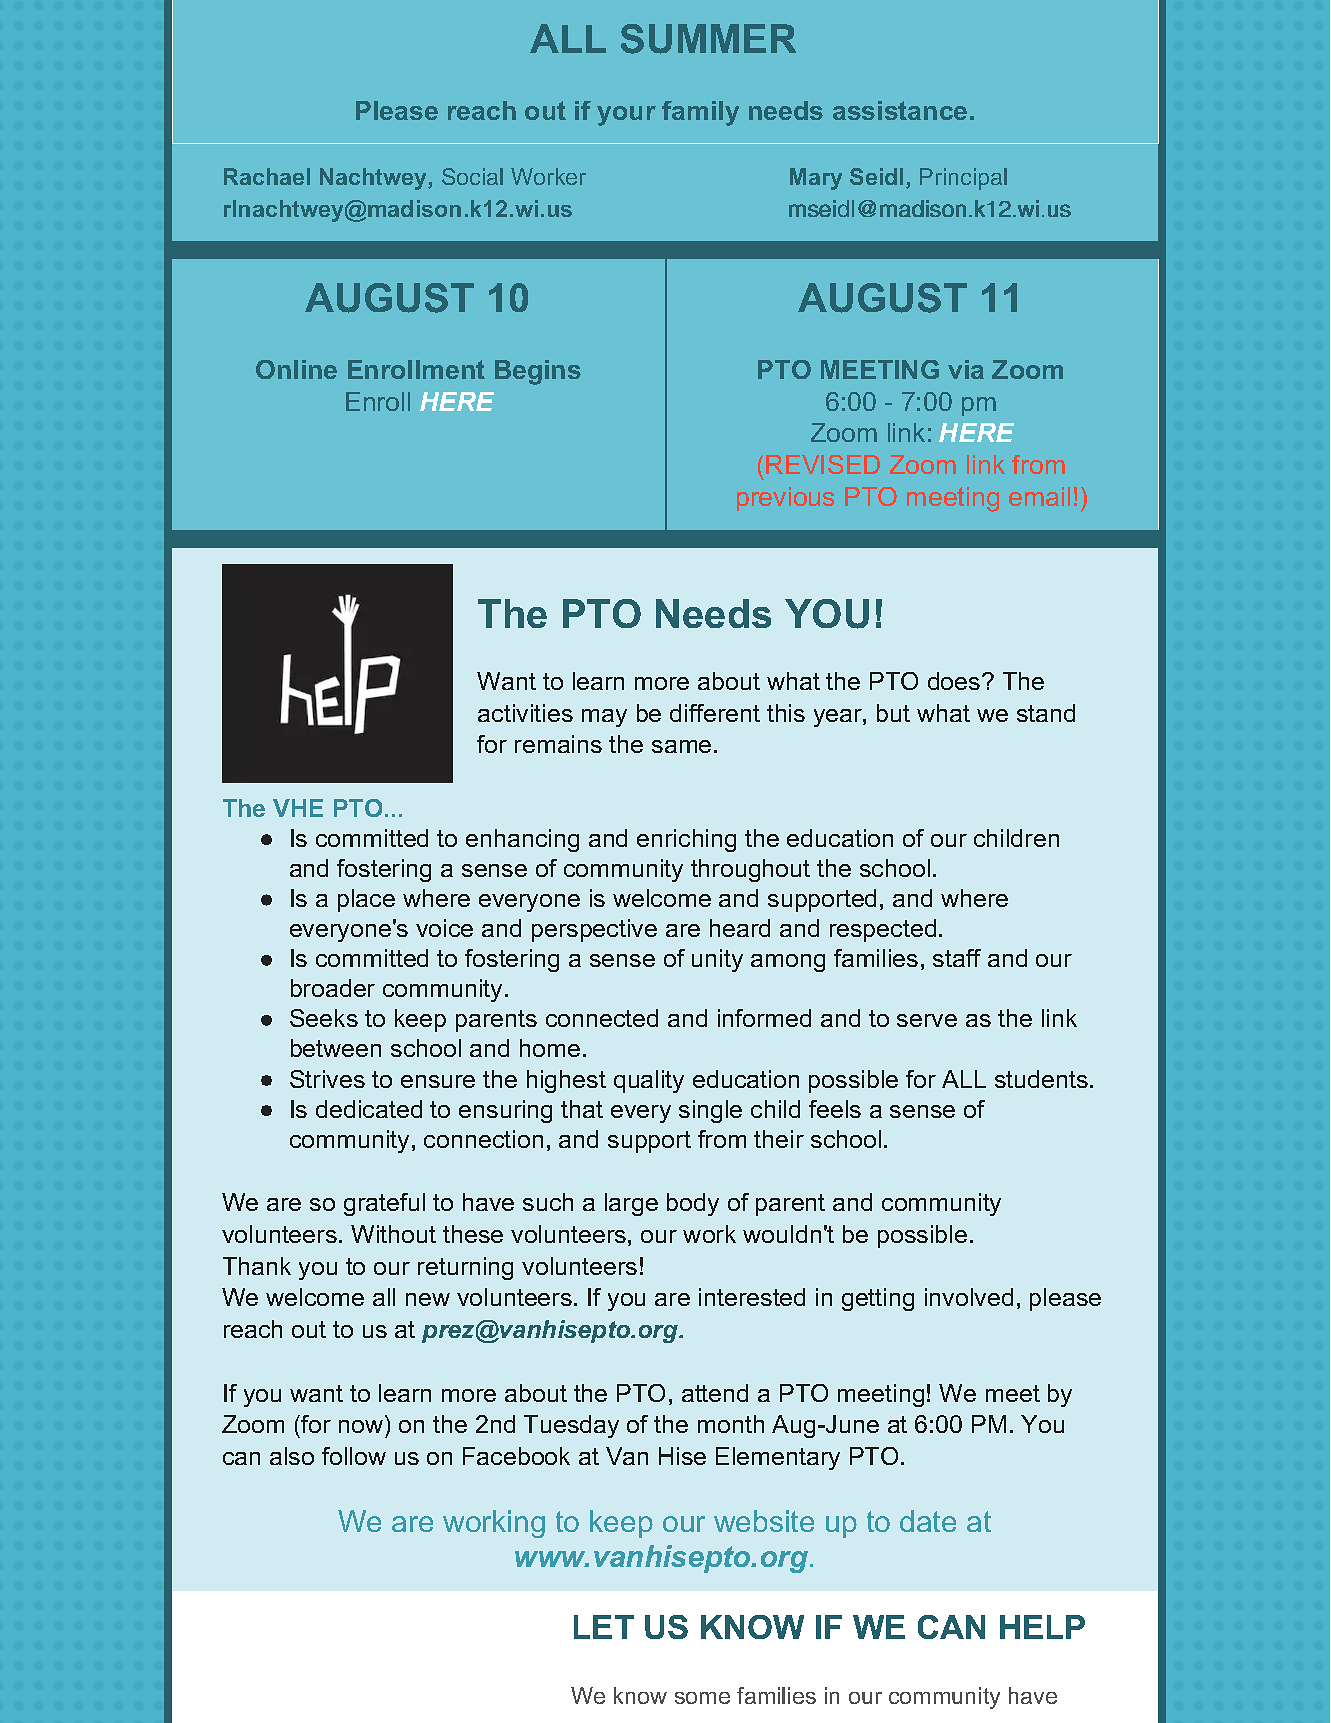  I want to click on LET, so click(604, 1627).
